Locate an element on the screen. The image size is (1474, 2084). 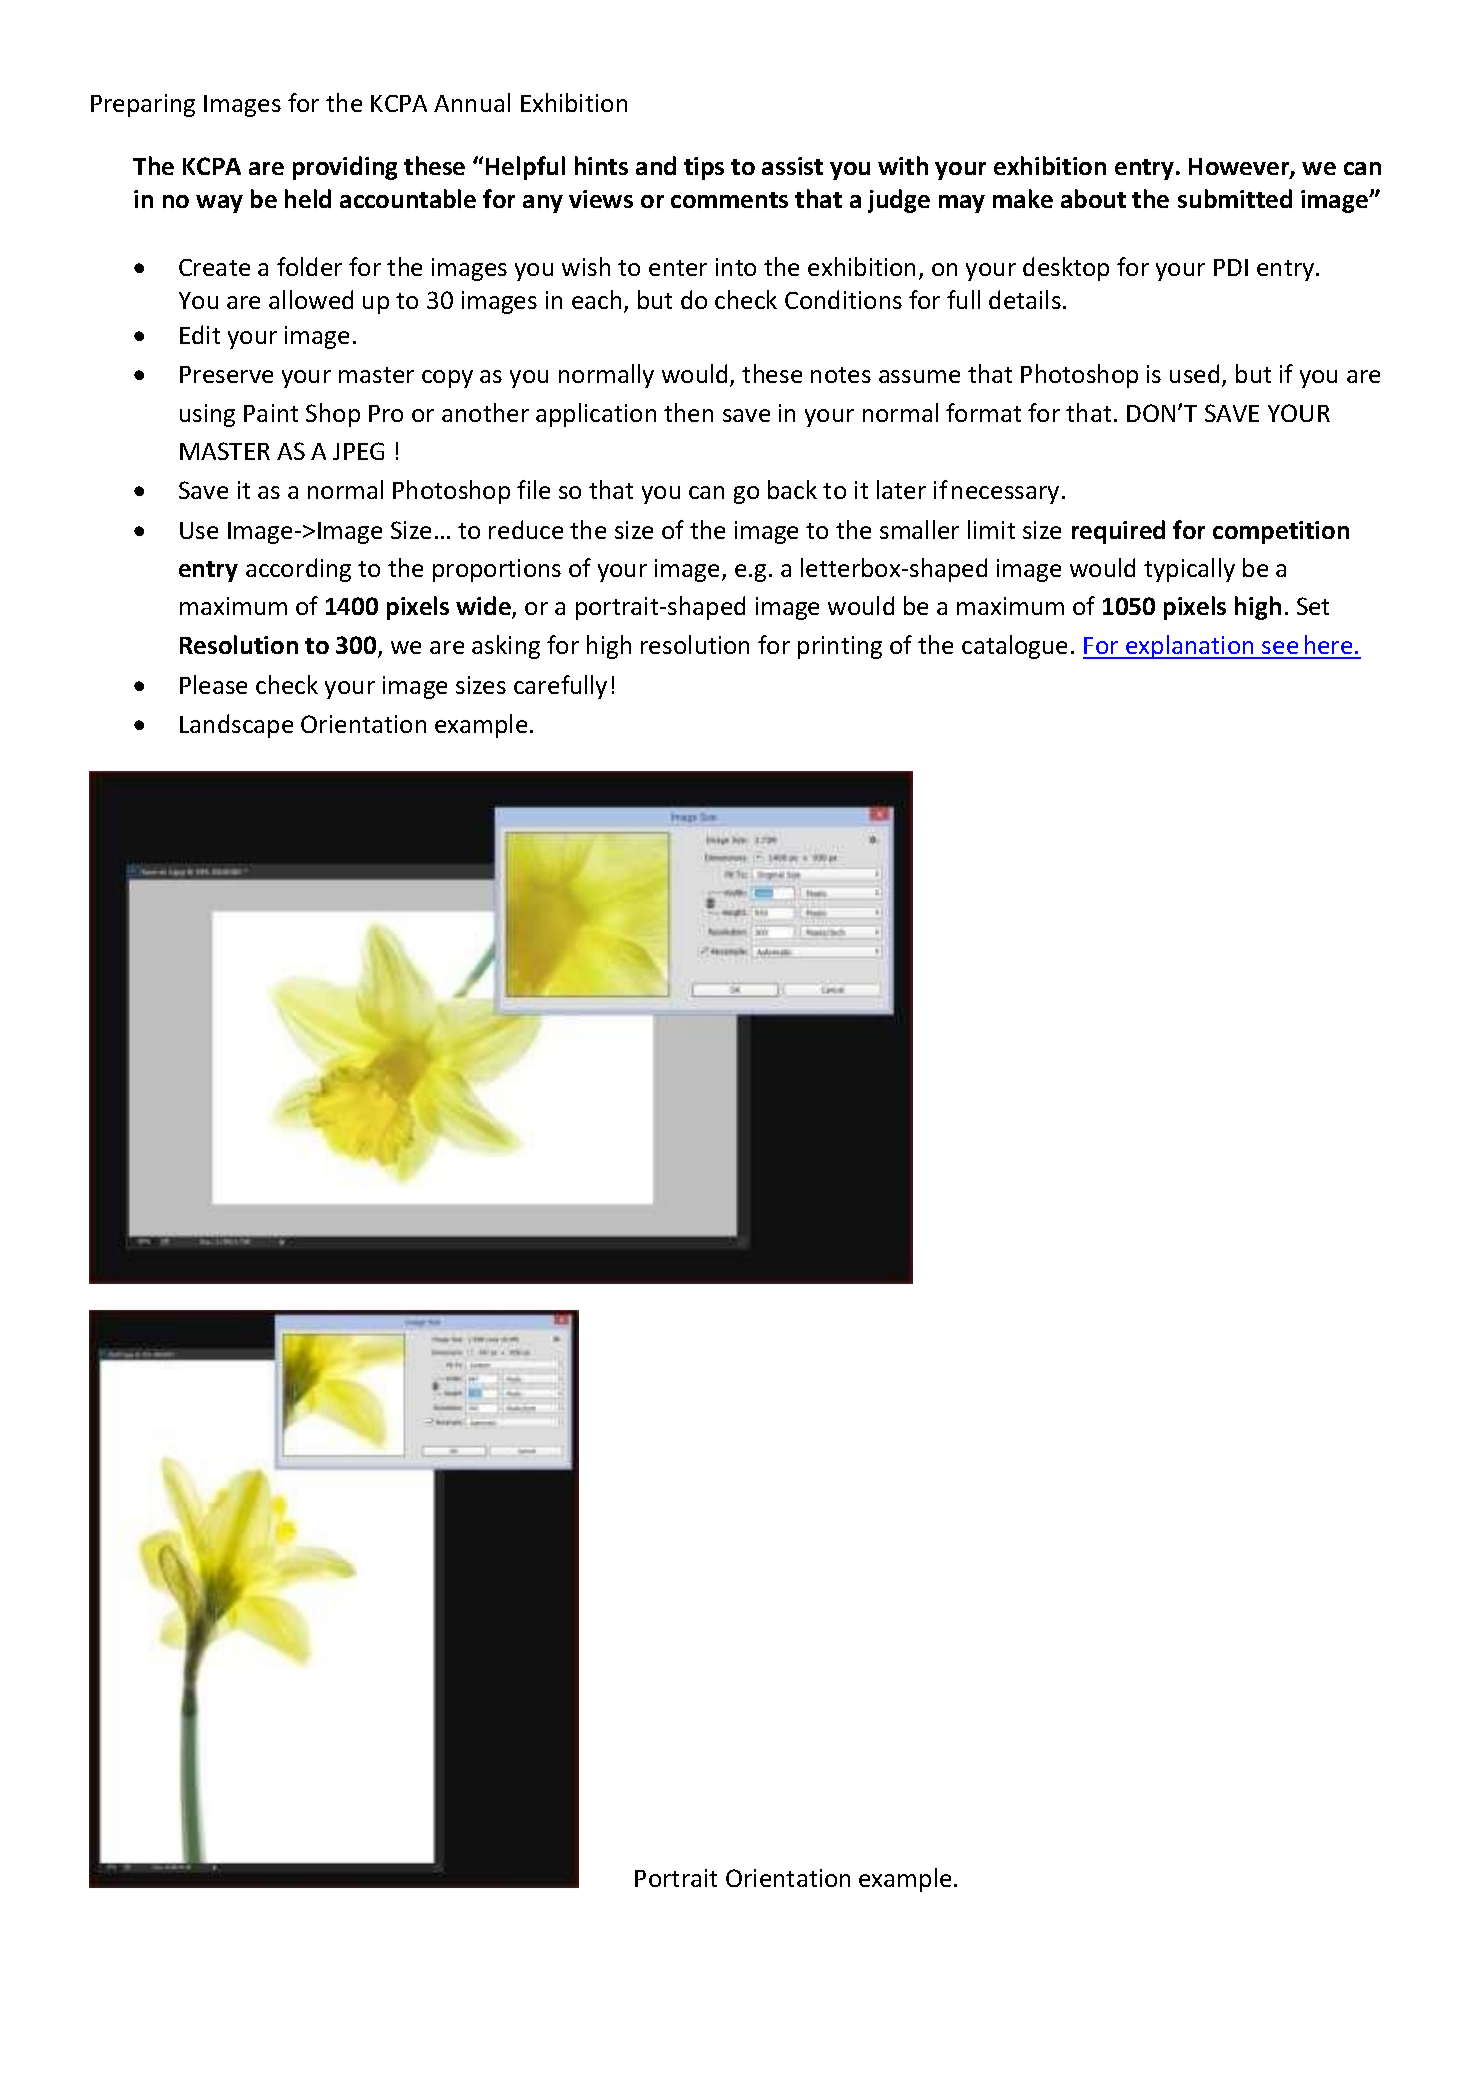
Landscape is located at coordinates (236, 726).
